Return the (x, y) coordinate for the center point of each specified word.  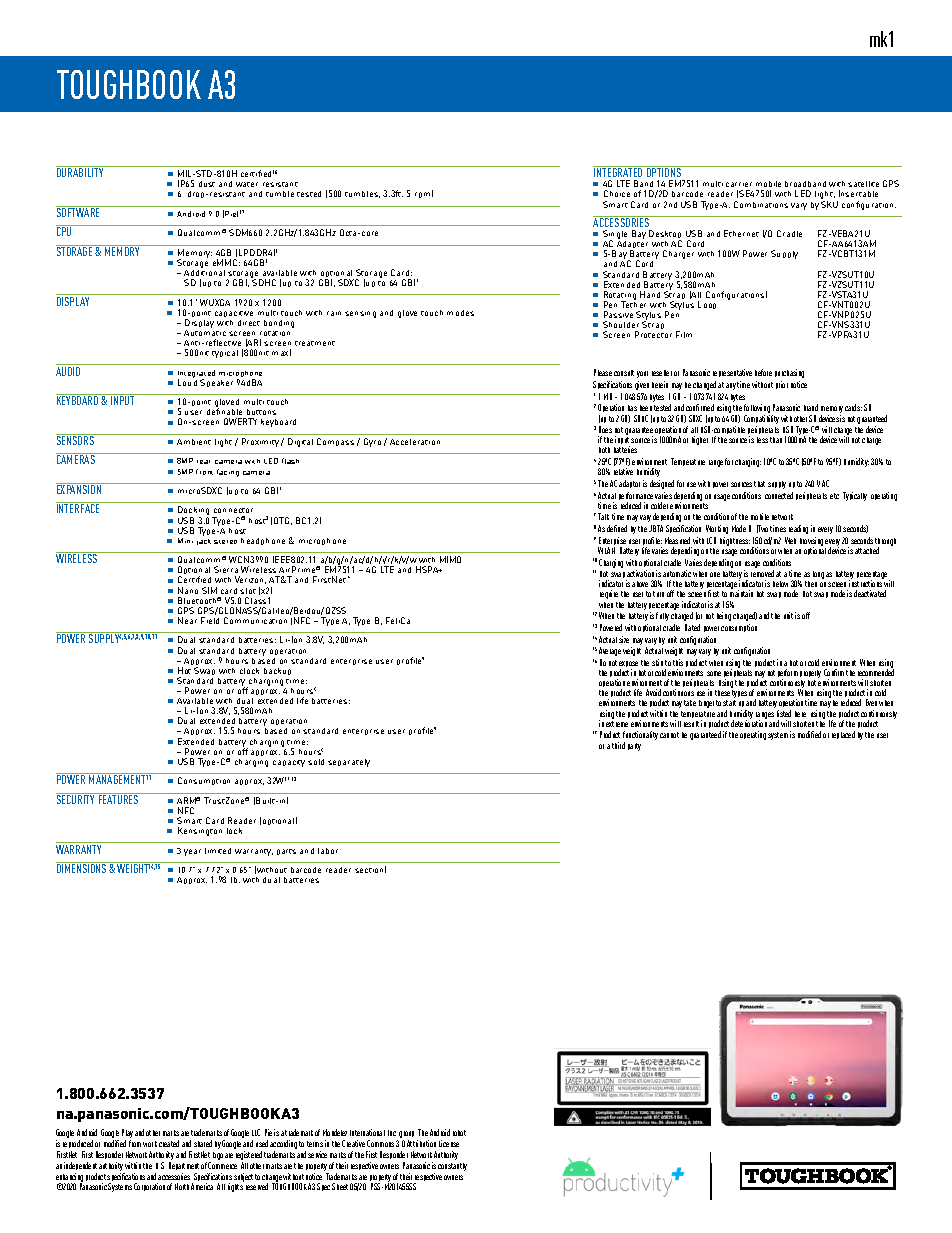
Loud (187, 381)
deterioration (749, 722)
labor (328, 851)
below (780, 584)
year (192, 852)
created (169, 1143)
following (757, 410)
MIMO (450, 559)
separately (349, 763)
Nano (188, 590)
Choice (617, 193)
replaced (843, 735)
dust (207, 184)
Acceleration (415, 442)
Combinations (761, 204)
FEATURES (119, 798)
